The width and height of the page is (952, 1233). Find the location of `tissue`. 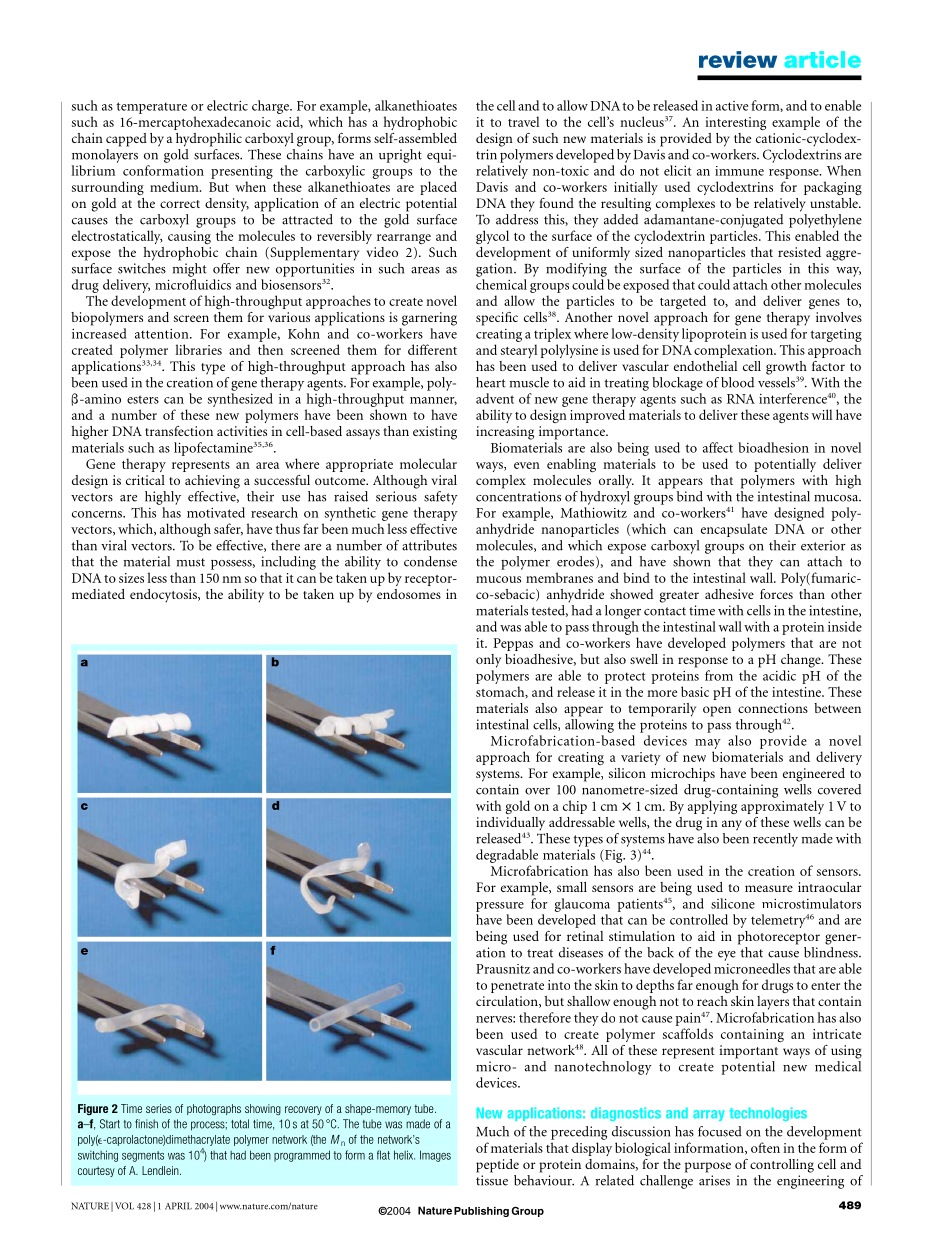

tissue is located at coordinates (492, 1180).
